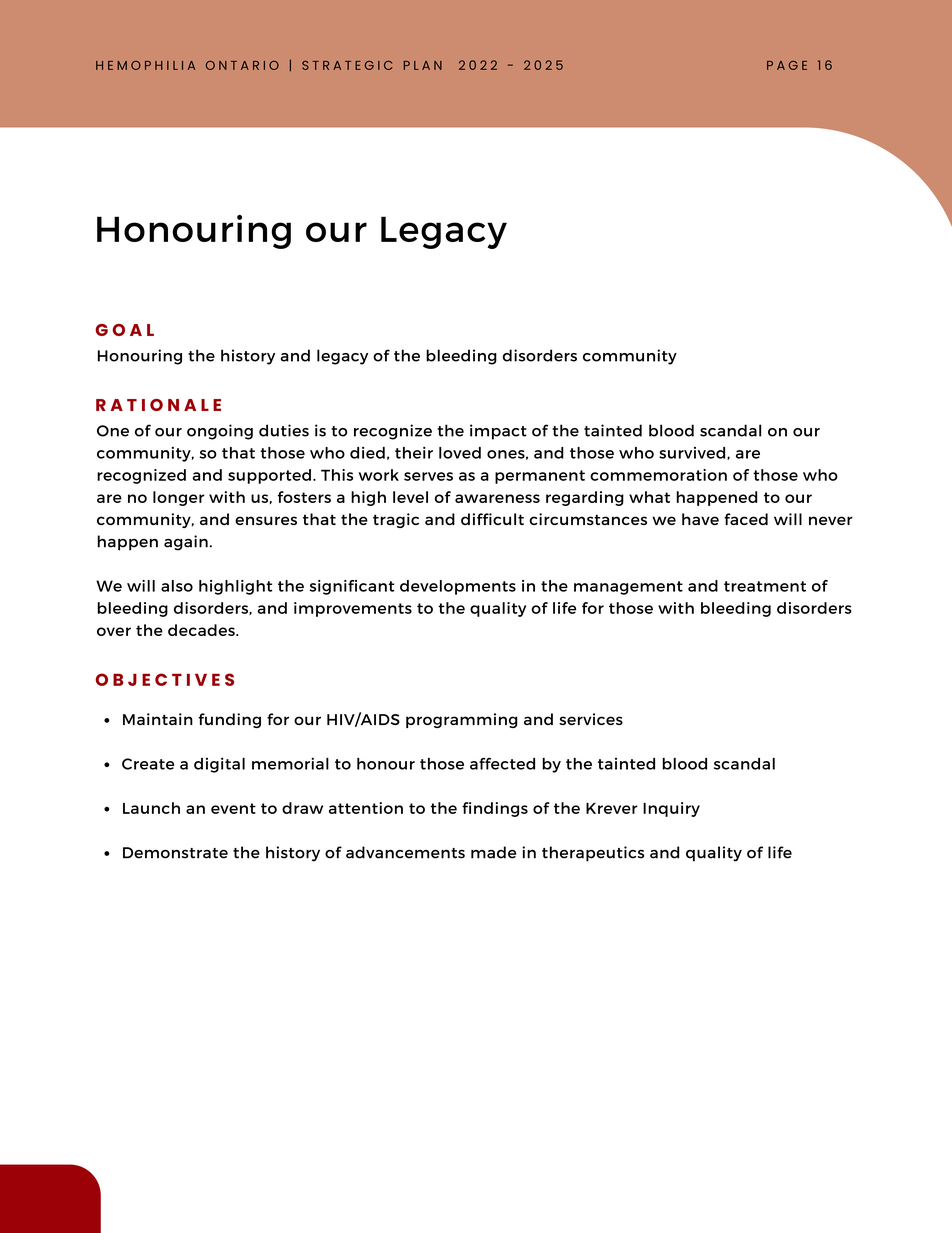 This document has height=1233, width=952. I want to click on loved, so click(460, 453).
